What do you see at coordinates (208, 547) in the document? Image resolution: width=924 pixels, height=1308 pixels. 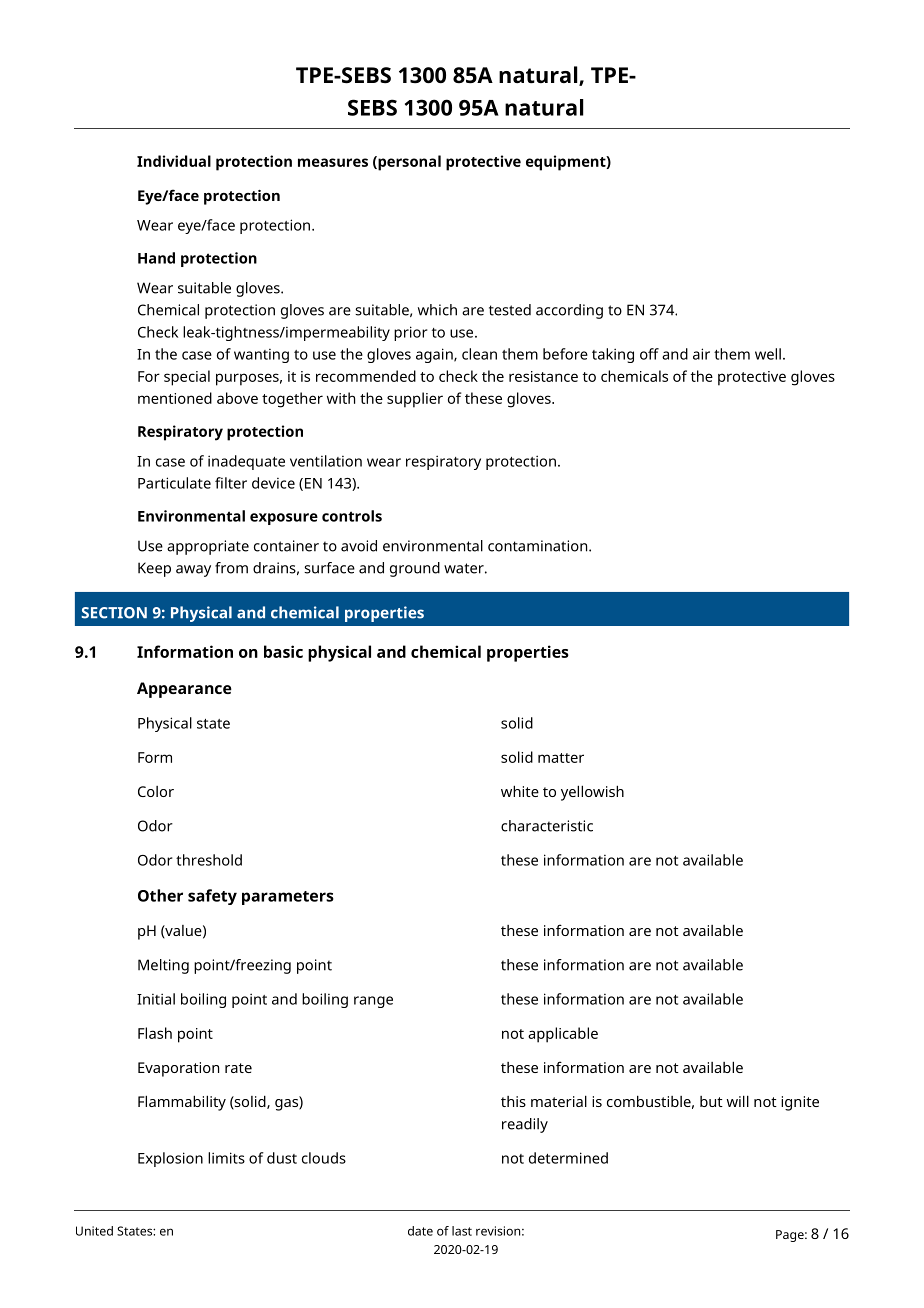 I see `appropriate` at bounding box center [208, 547].
